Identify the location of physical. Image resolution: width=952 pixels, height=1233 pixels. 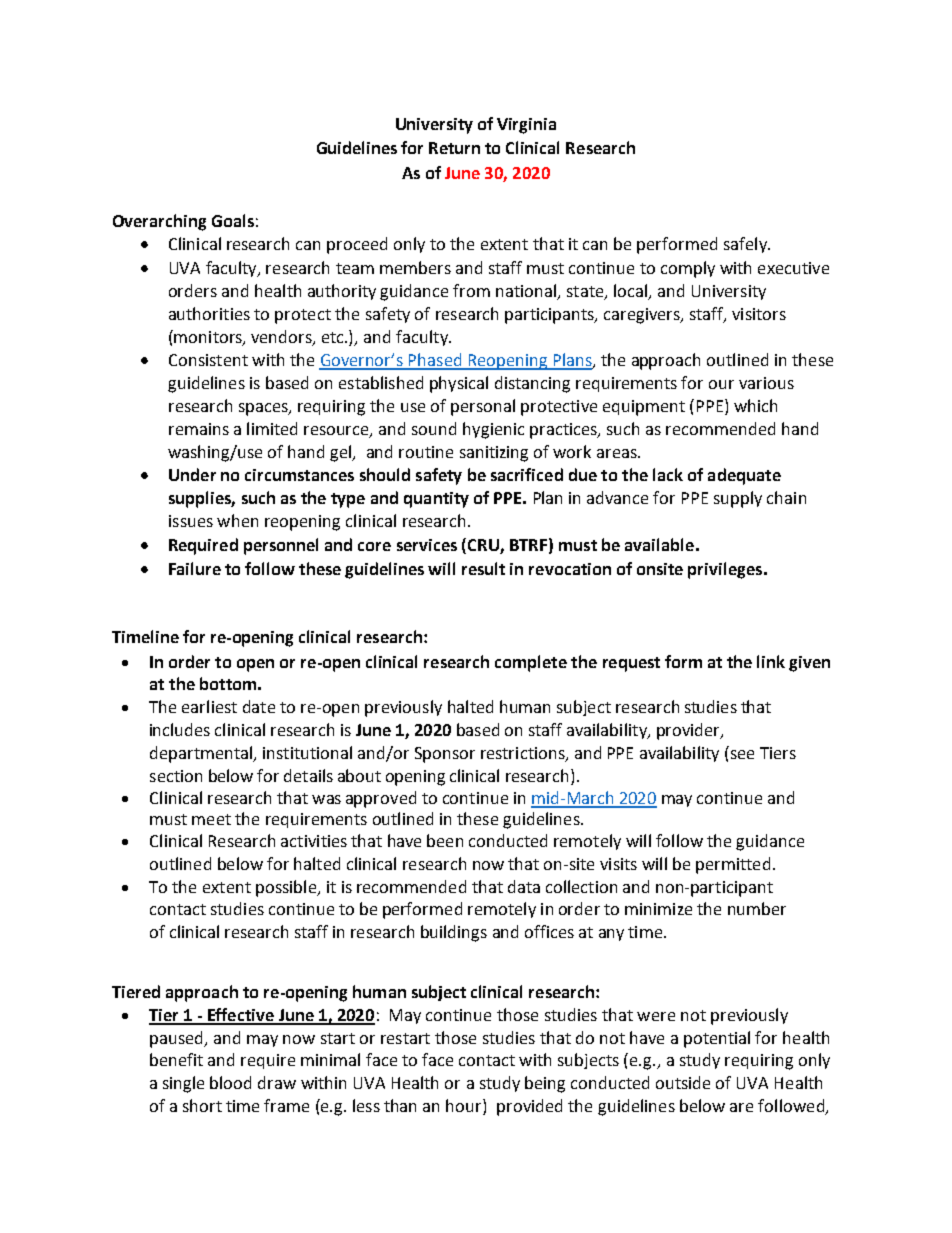
(459, 384).
